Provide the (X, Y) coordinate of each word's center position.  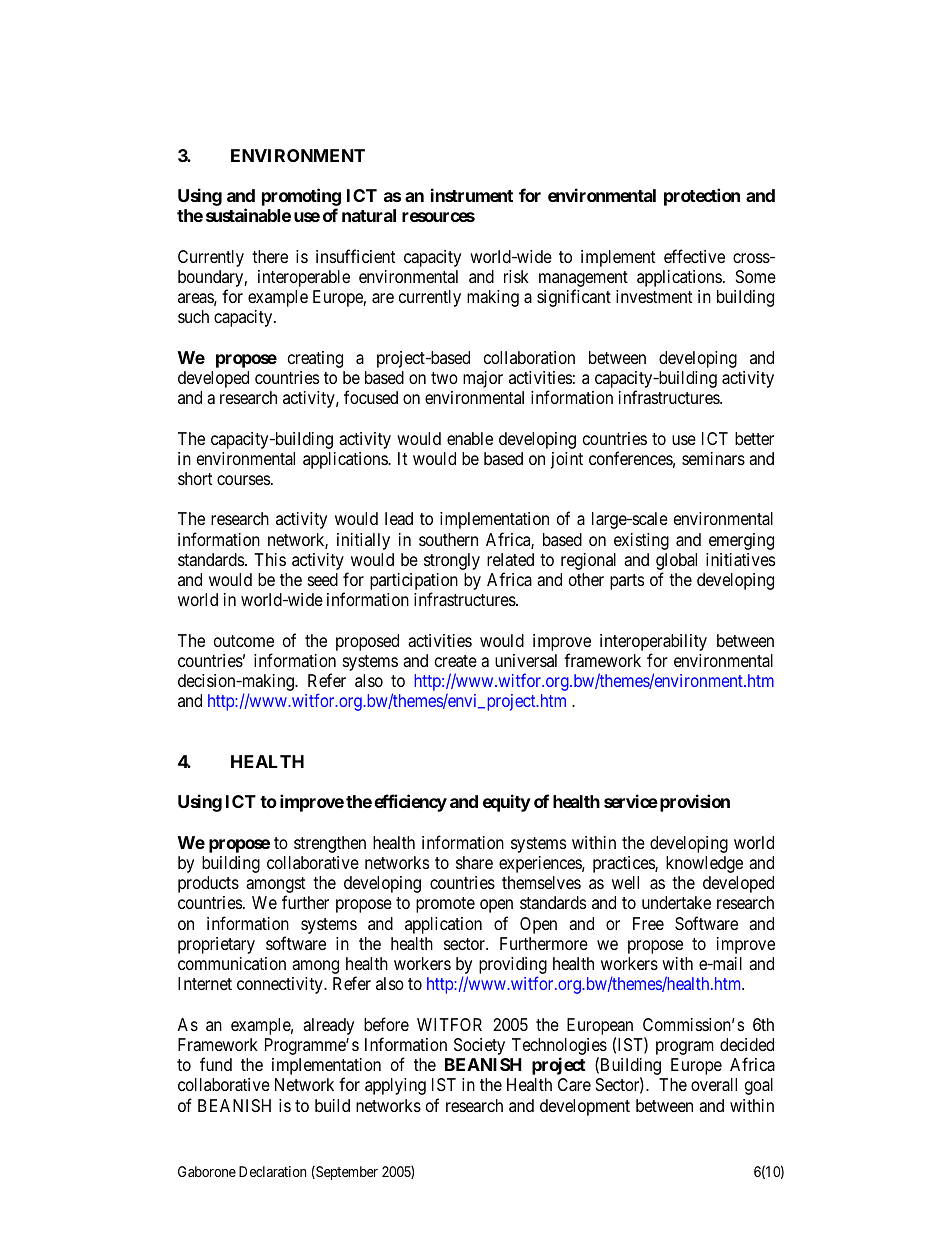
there (270, 256)
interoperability (653, 642)
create (456, 661)
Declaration (272, 1171)
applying (395, 1086)
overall (714, 1085)
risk (516, 276)
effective (694, 256)
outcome (244, 641)
